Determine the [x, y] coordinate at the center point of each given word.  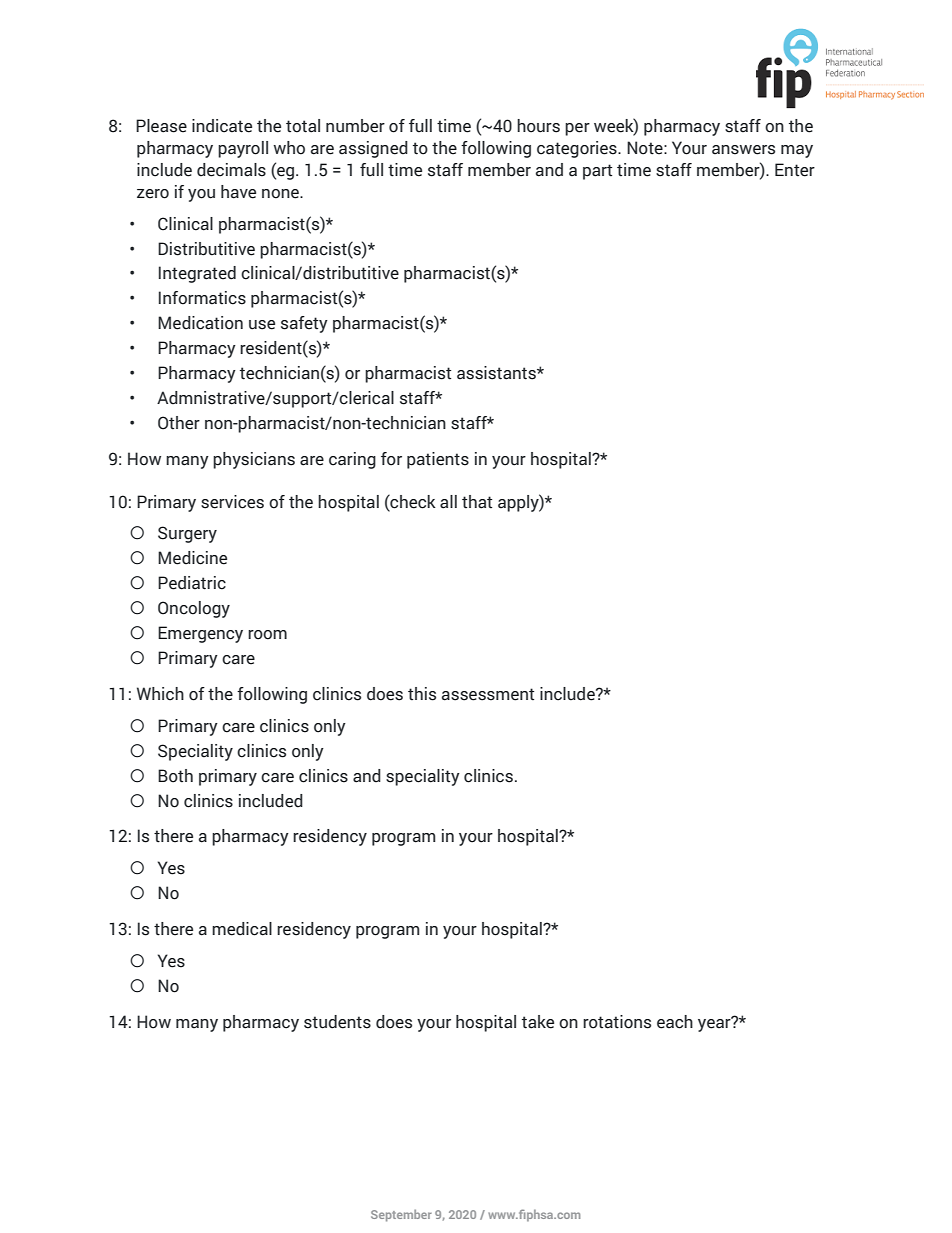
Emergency [200, 634]
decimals [231, 170]
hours [538, 126]
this [422, 694]
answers [743, 150]
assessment [488, 694]
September [401, 1215]
